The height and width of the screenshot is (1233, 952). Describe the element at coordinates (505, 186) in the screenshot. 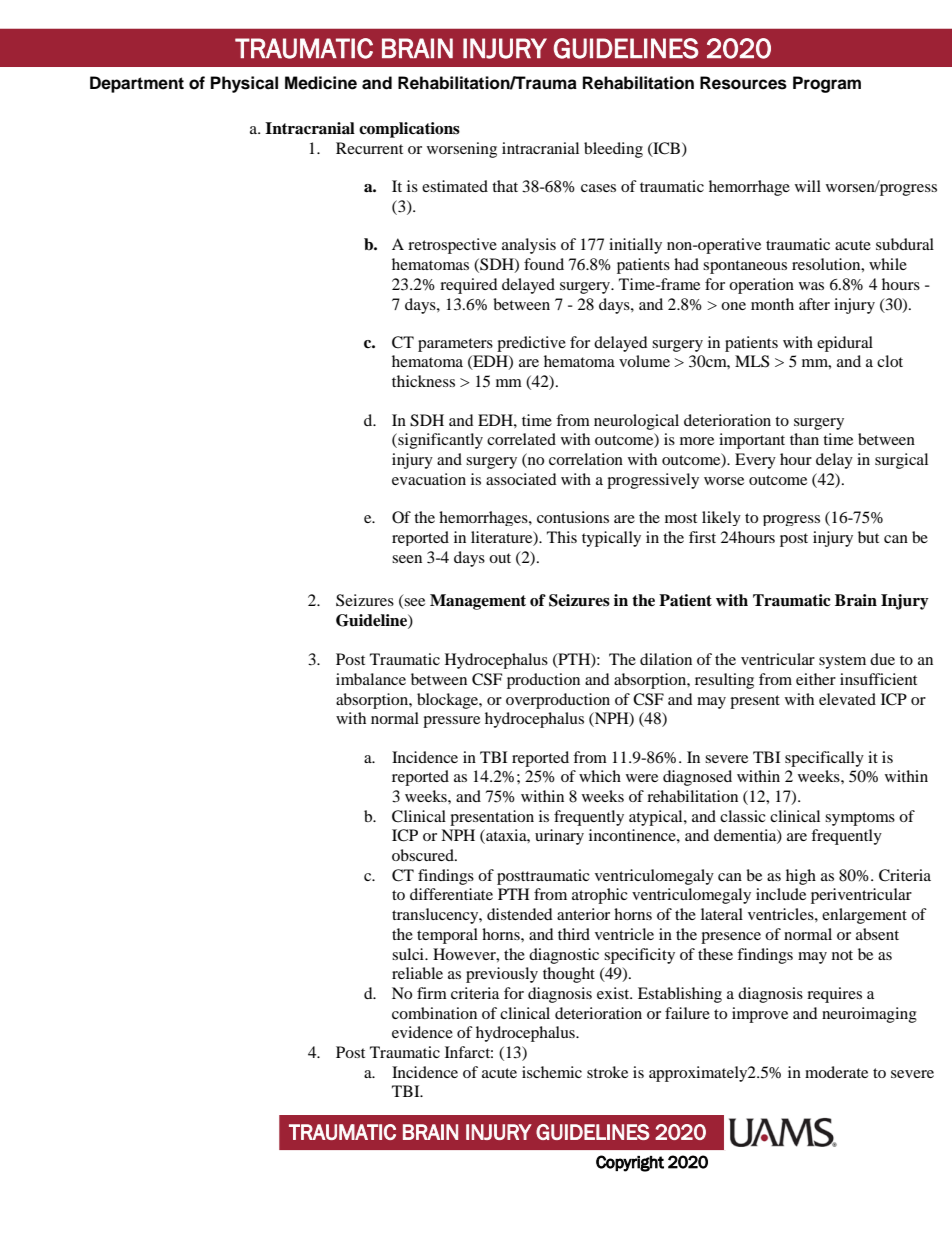

I see `that` at that location.
